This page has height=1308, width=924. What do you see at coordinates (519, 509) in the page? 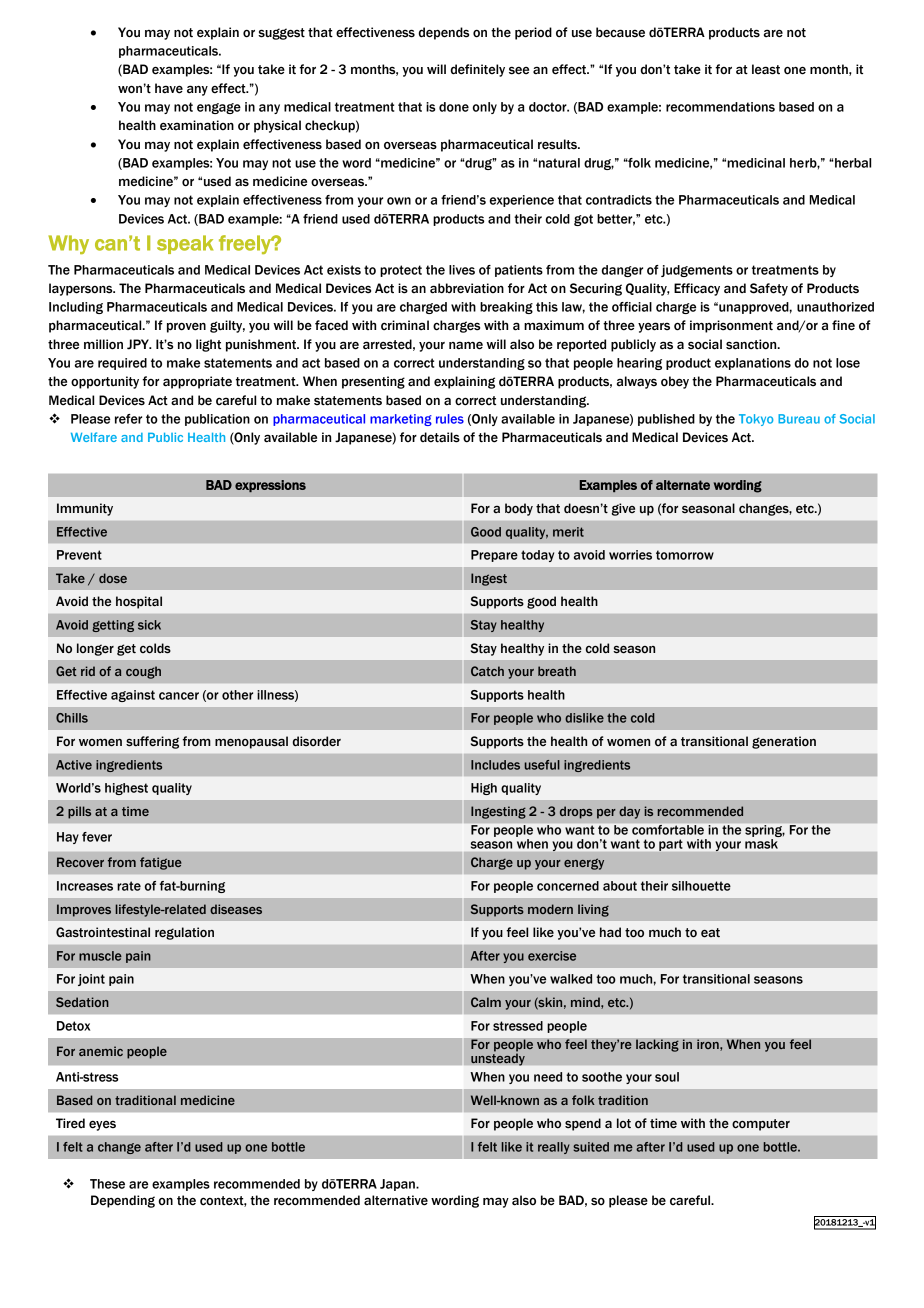
I see `body` at bounding box center [519, 509].
